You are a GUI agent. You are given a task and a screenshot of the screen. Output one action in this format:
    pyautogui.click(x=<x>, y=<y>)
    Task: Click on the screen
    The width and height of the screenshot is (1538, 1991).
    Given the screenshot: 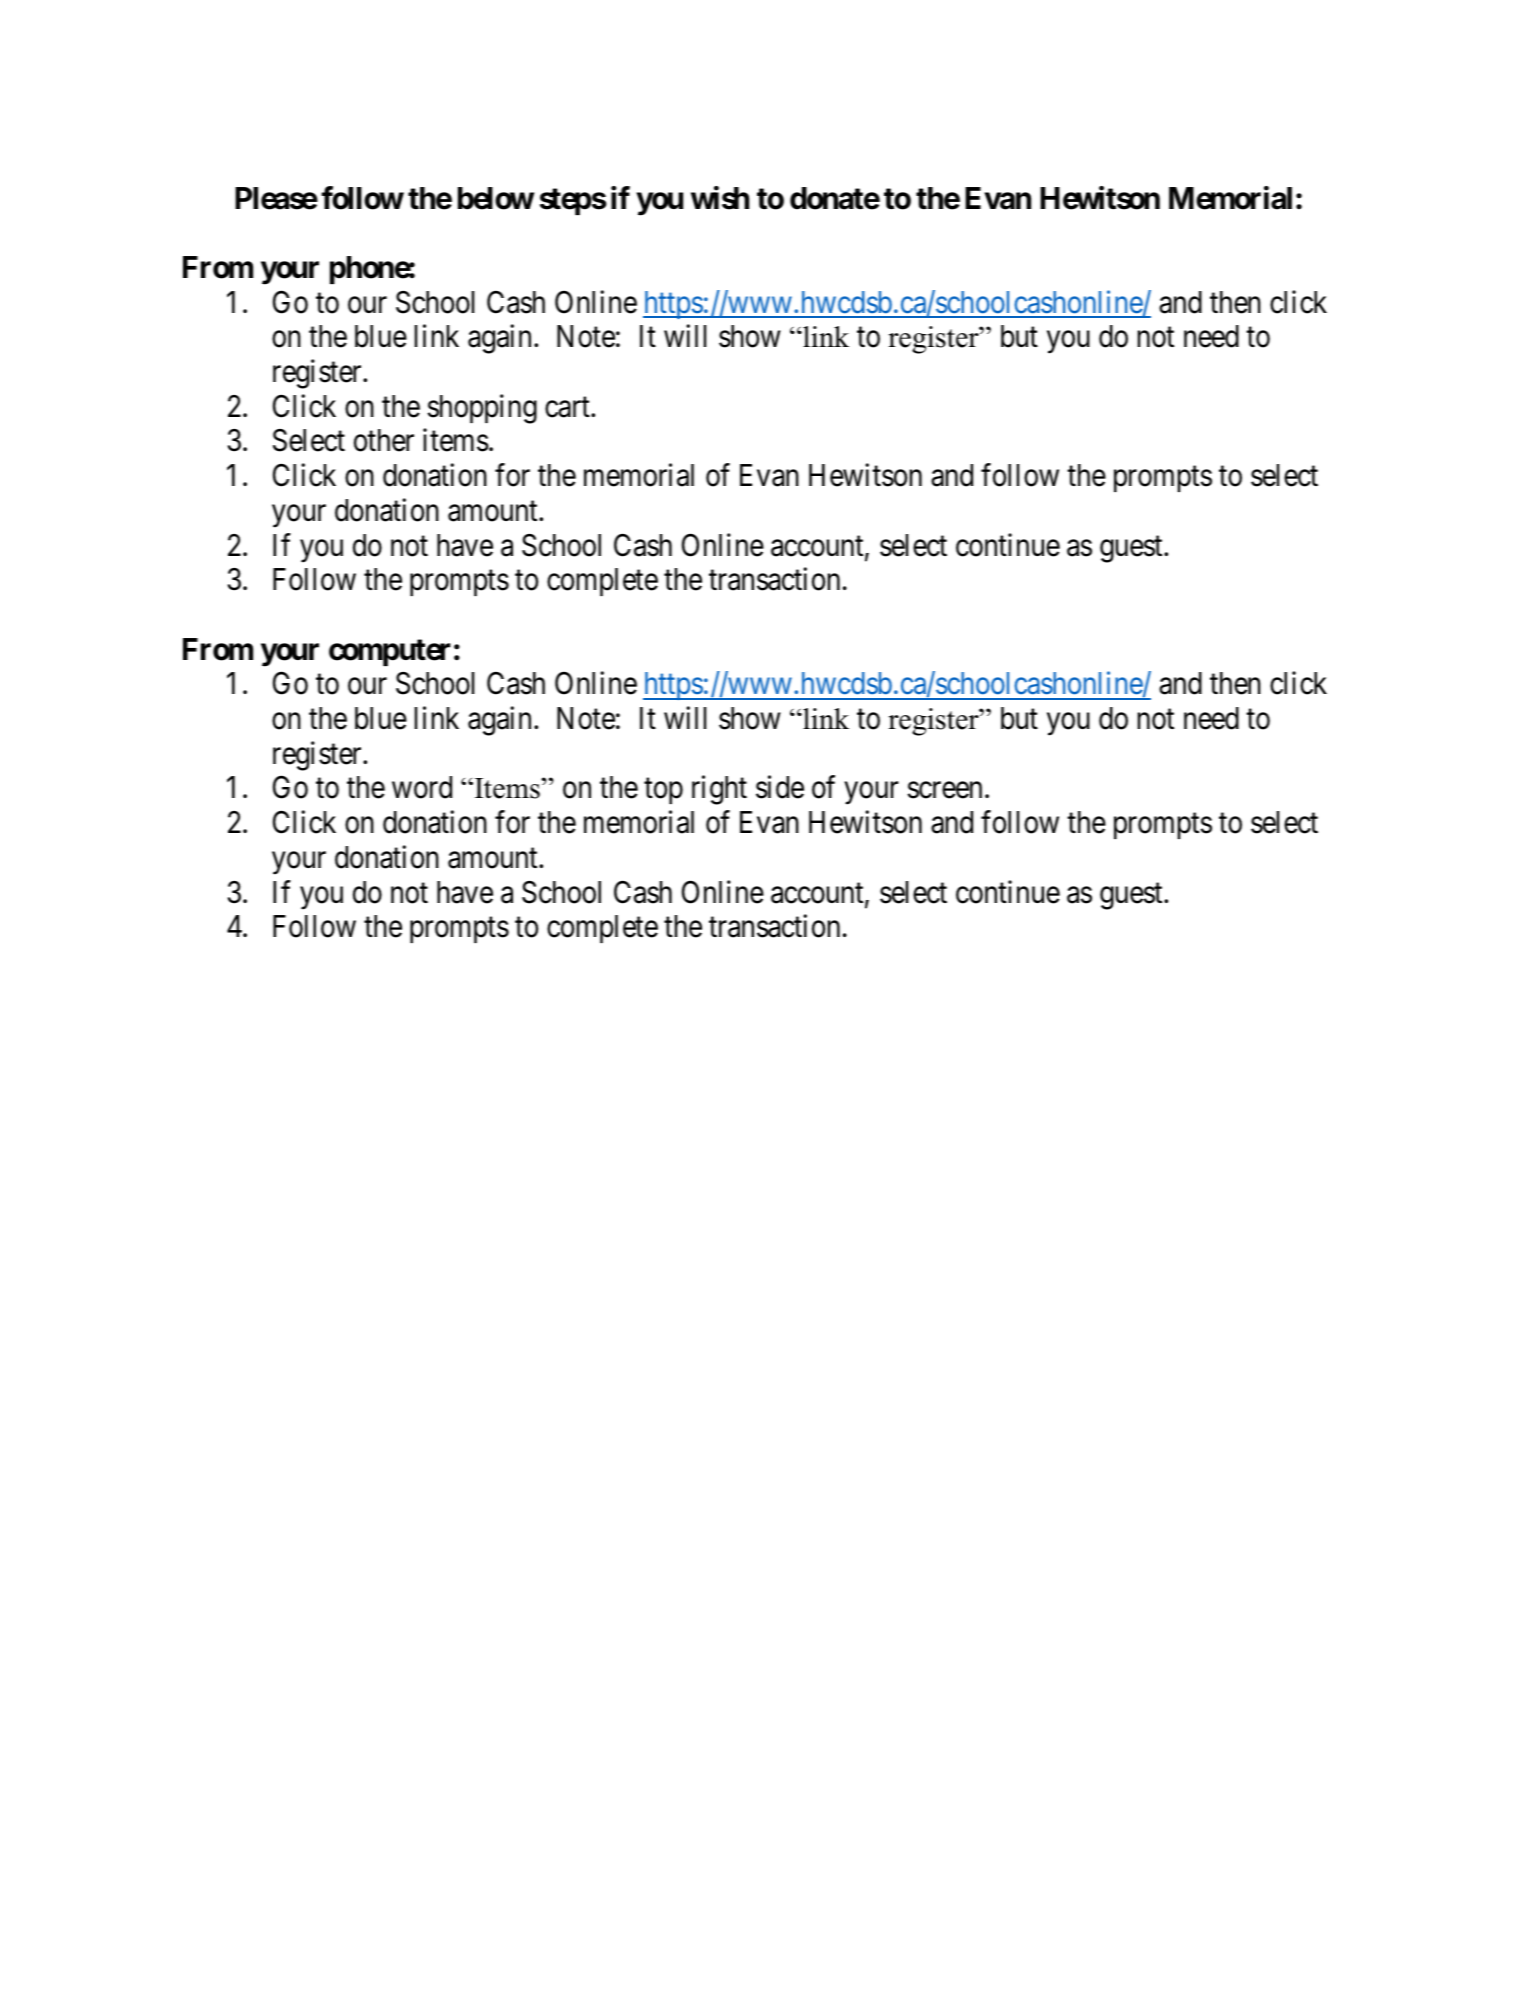 What is the action you would take?
    pyautogui.click(x=945, y=791)
